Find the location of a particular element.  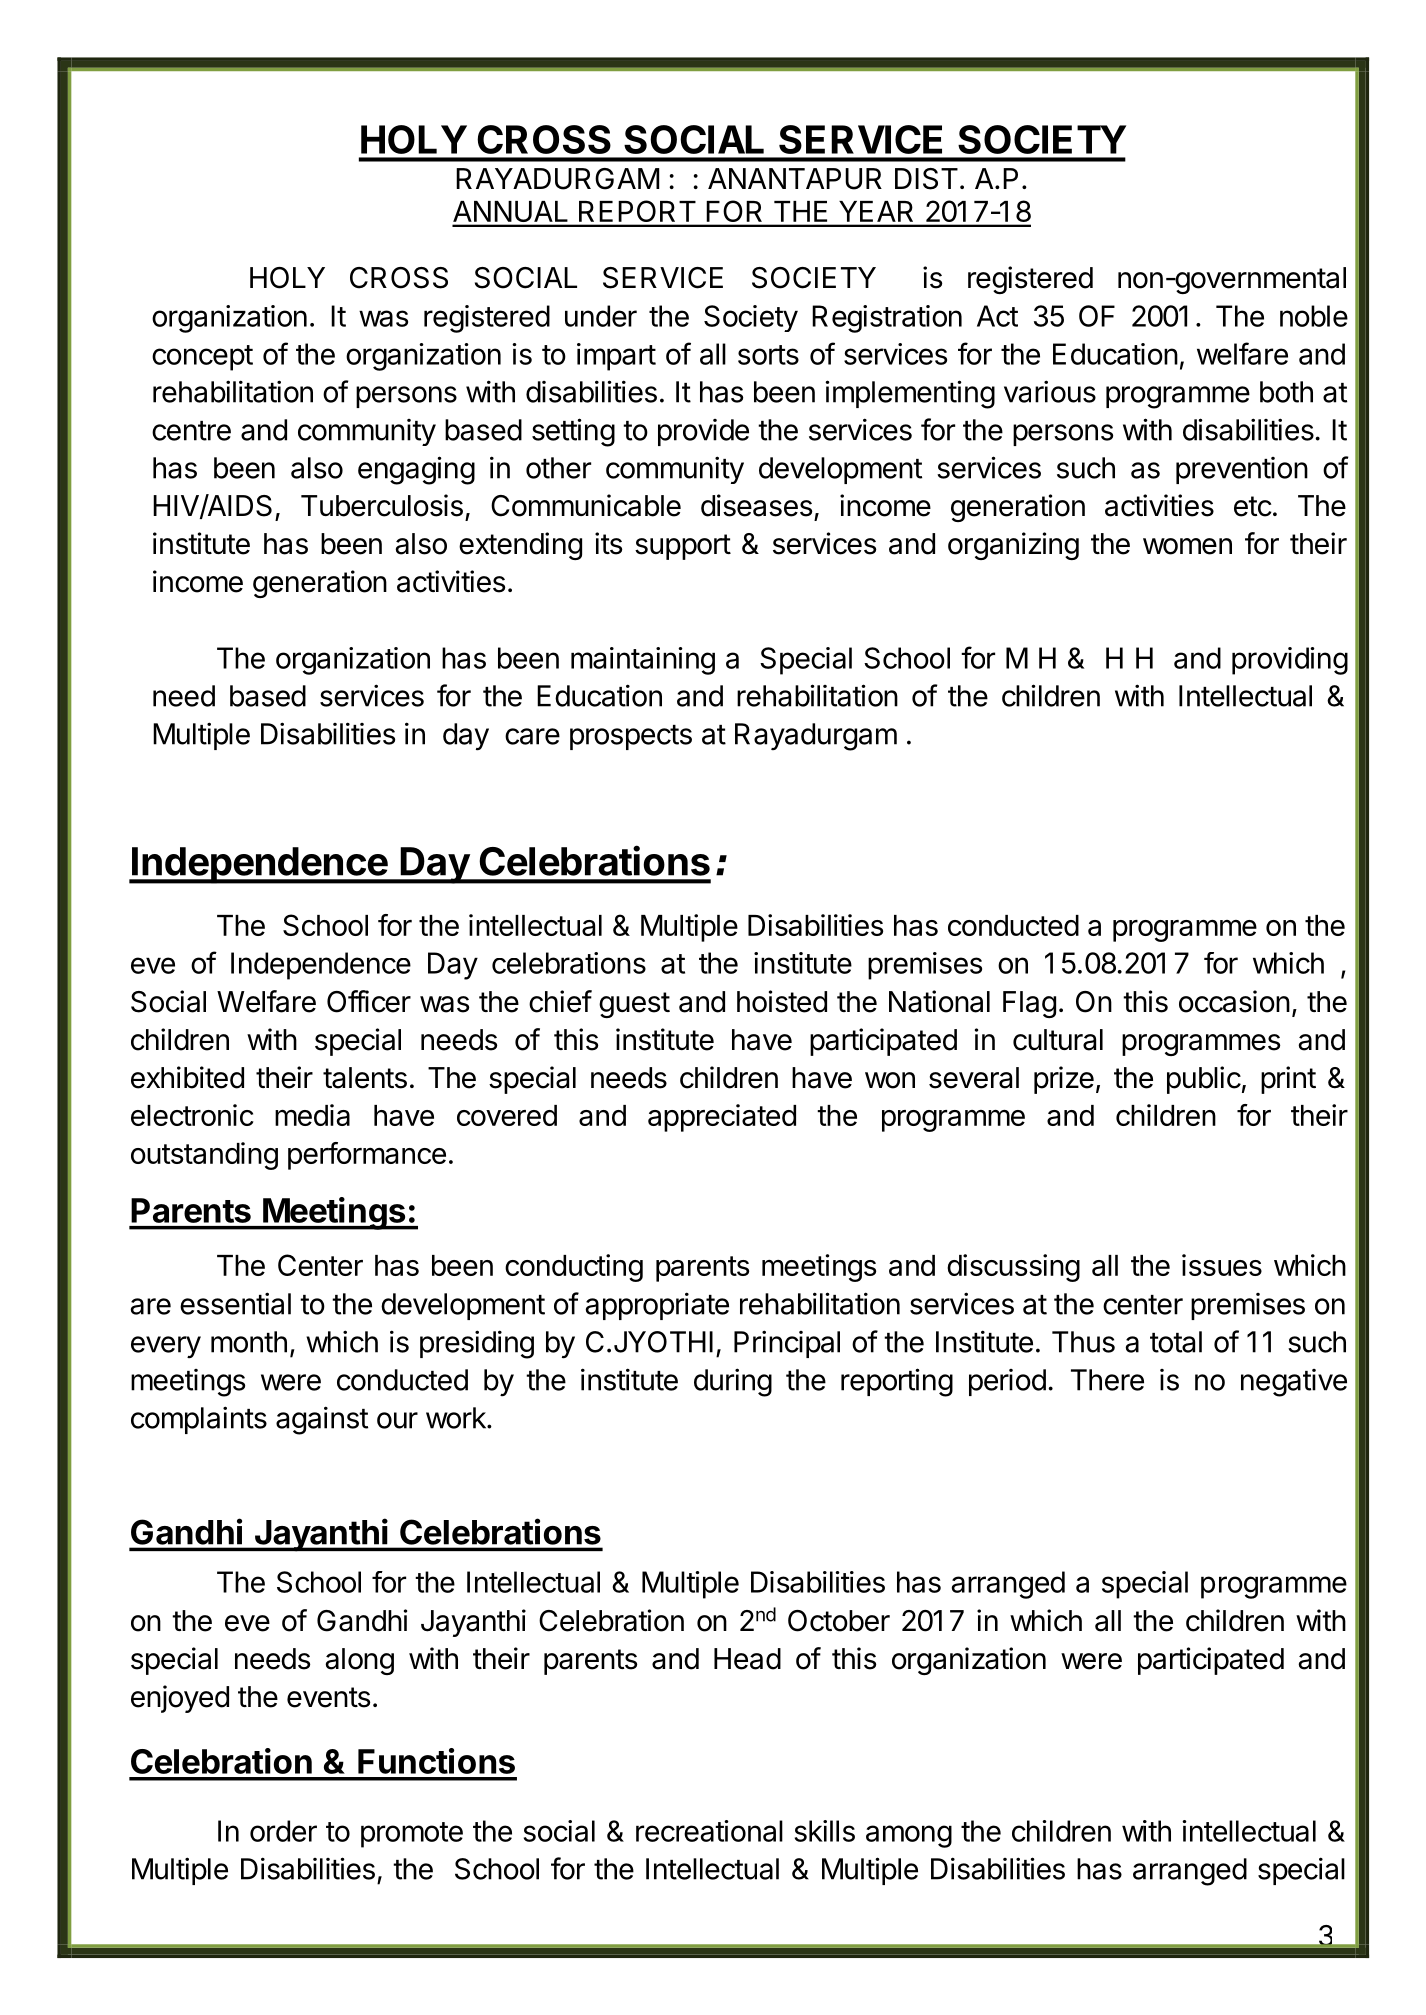

among is located at coordinates (909, 1836).
